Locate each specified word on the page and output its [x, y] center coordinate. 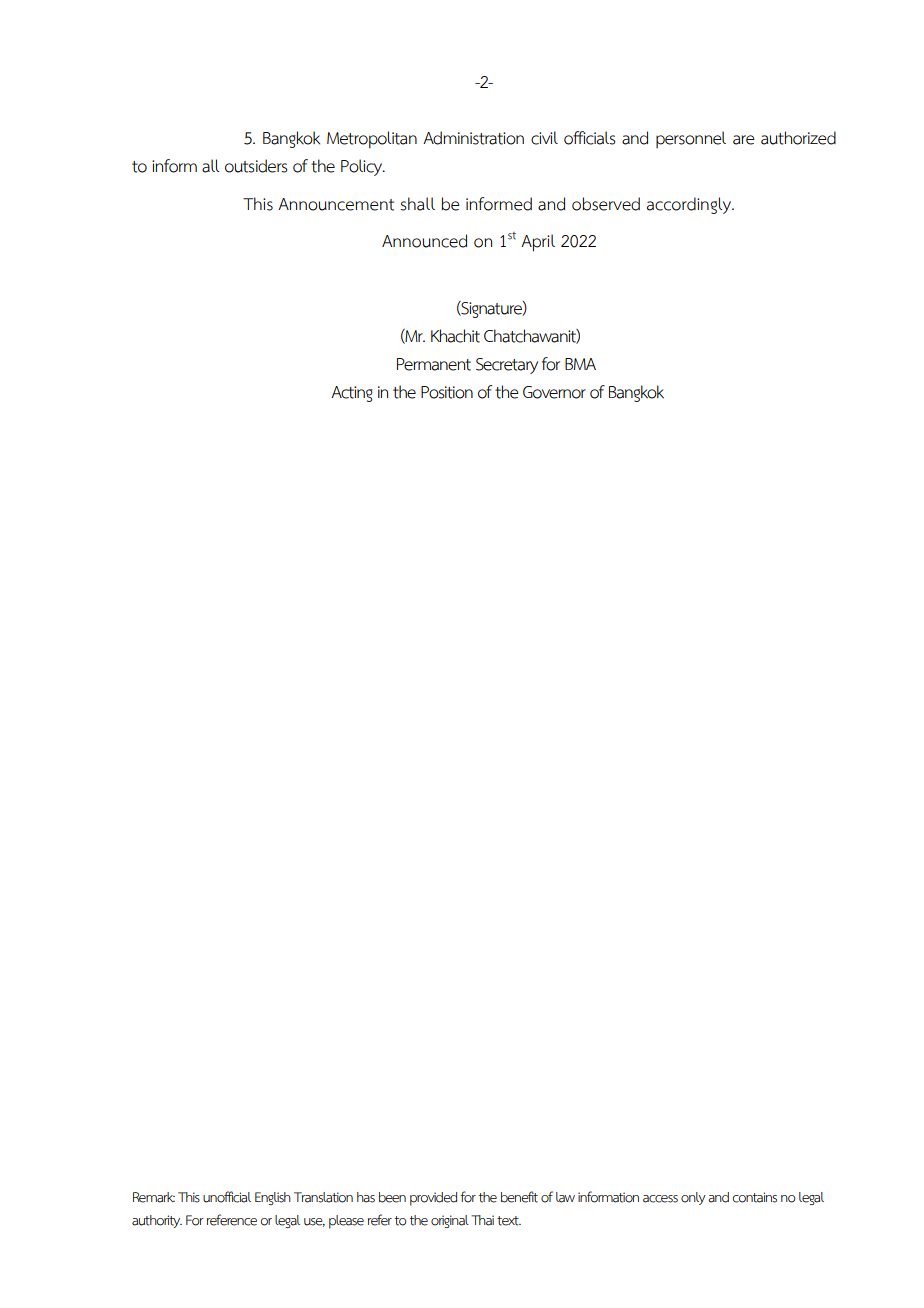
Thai [482, 1220]
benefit [519, 1197]
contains [754, 1197]
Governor [554, 392]
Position [447, 392]
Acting [352, 394]
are [744, 140]
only [693, 1198]
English [273, 1198]
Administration [473, 138]
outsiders [256, 166]
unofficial [227, 1197]
